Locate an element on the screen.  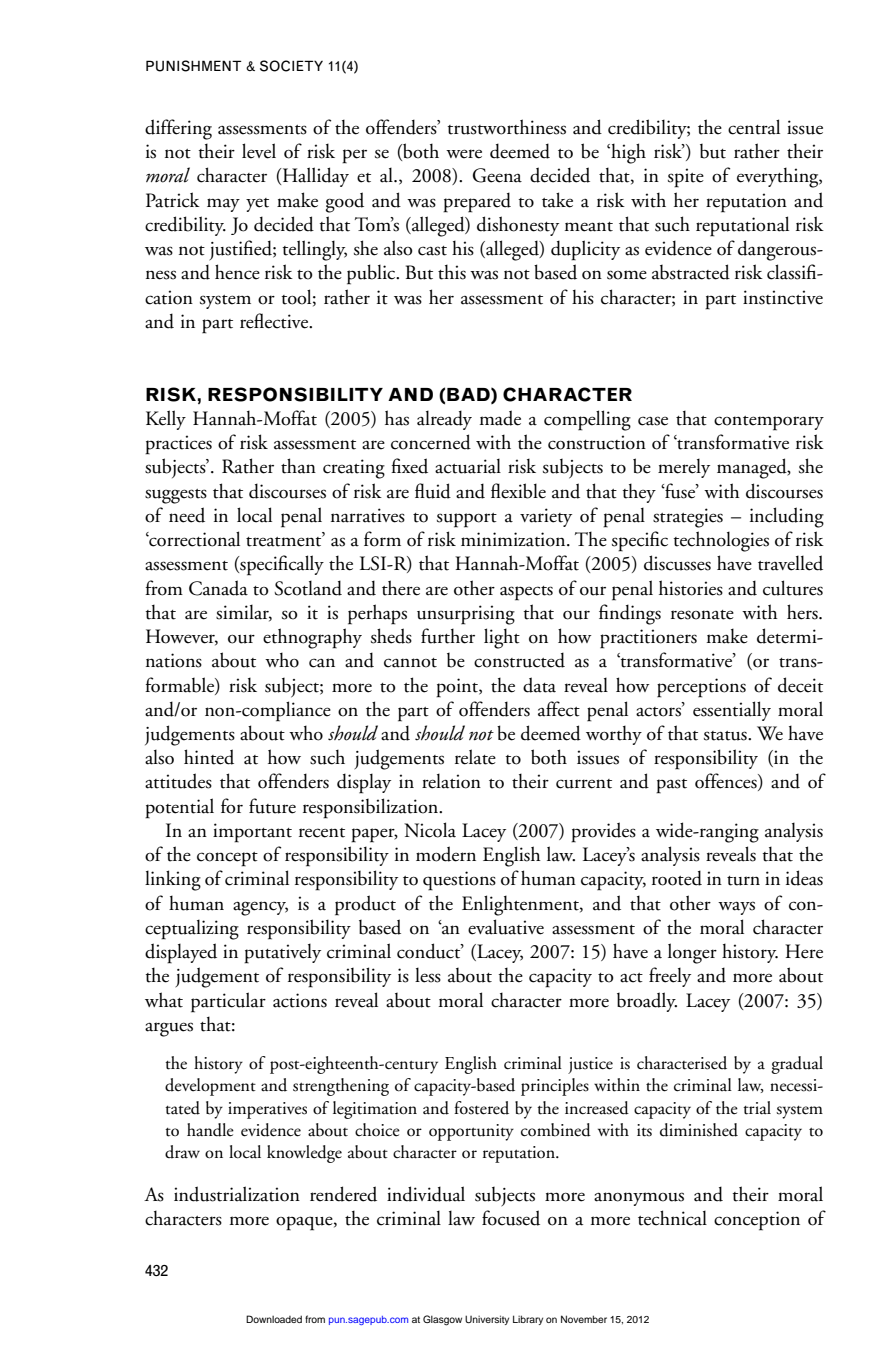
made is located at coordinates (500, 418).
